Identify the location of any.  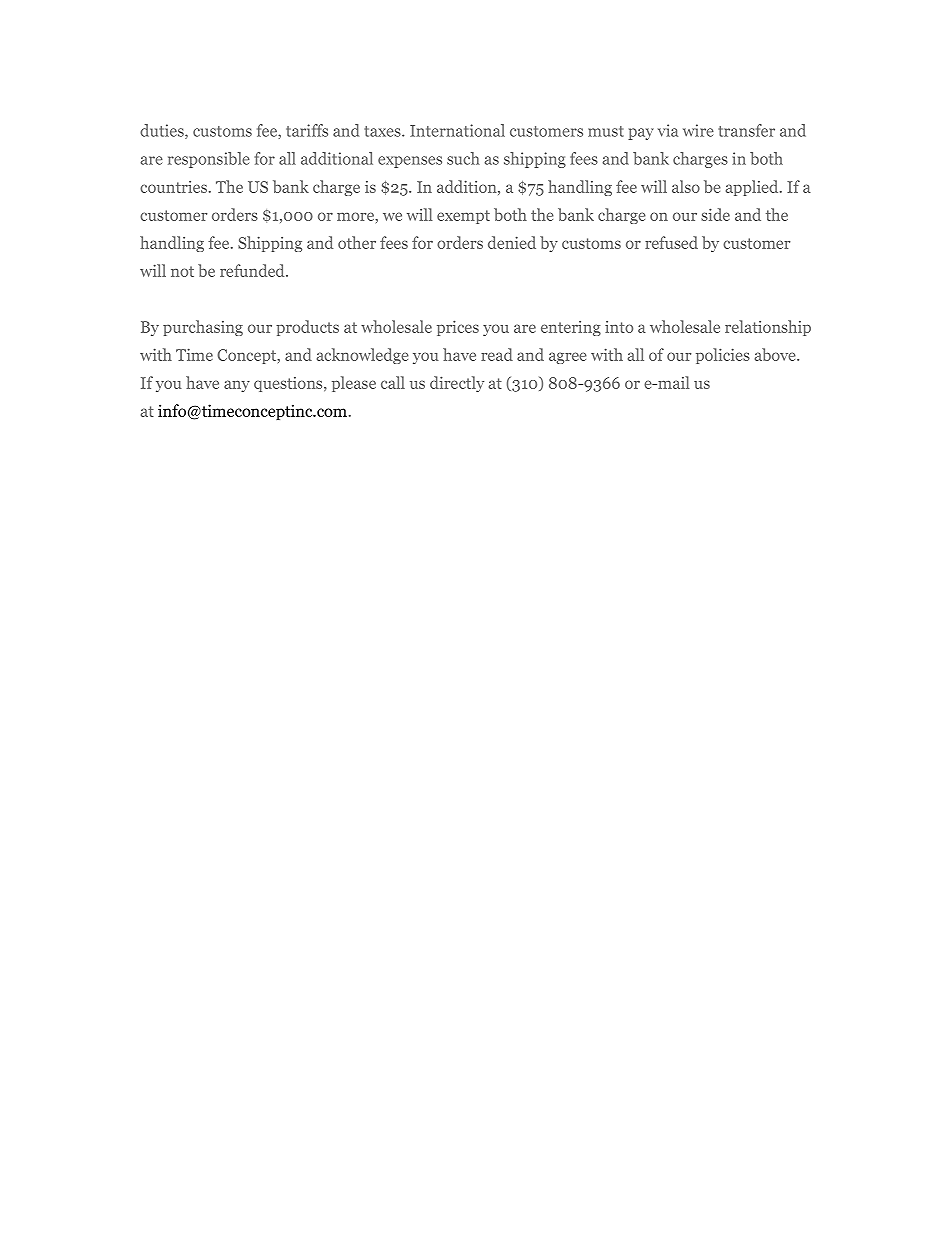
(237, 386).
